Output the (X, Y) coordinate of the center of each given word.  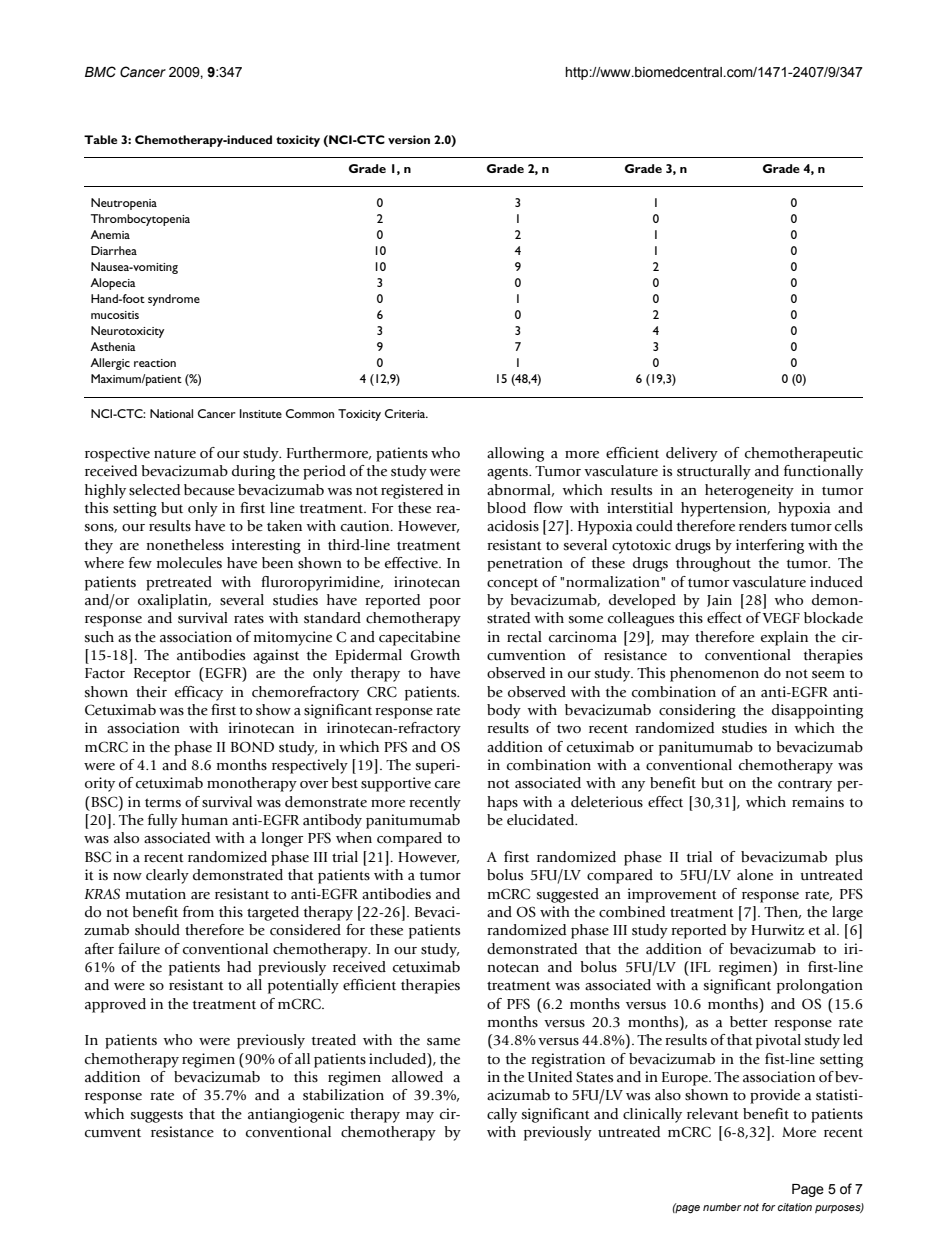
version (409, 139)
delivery (692, 454)
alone (755, 875)
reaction (155, 363)
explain (784, 638)
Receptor (162, 675)
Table (100, 139)
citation (795, 1207)
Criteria (406, 413)
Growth (435, 655)
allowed (417, 1076)
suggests (157, 1116)
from (198, 911)
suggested (568, 895)
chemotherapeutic (804, 454)
